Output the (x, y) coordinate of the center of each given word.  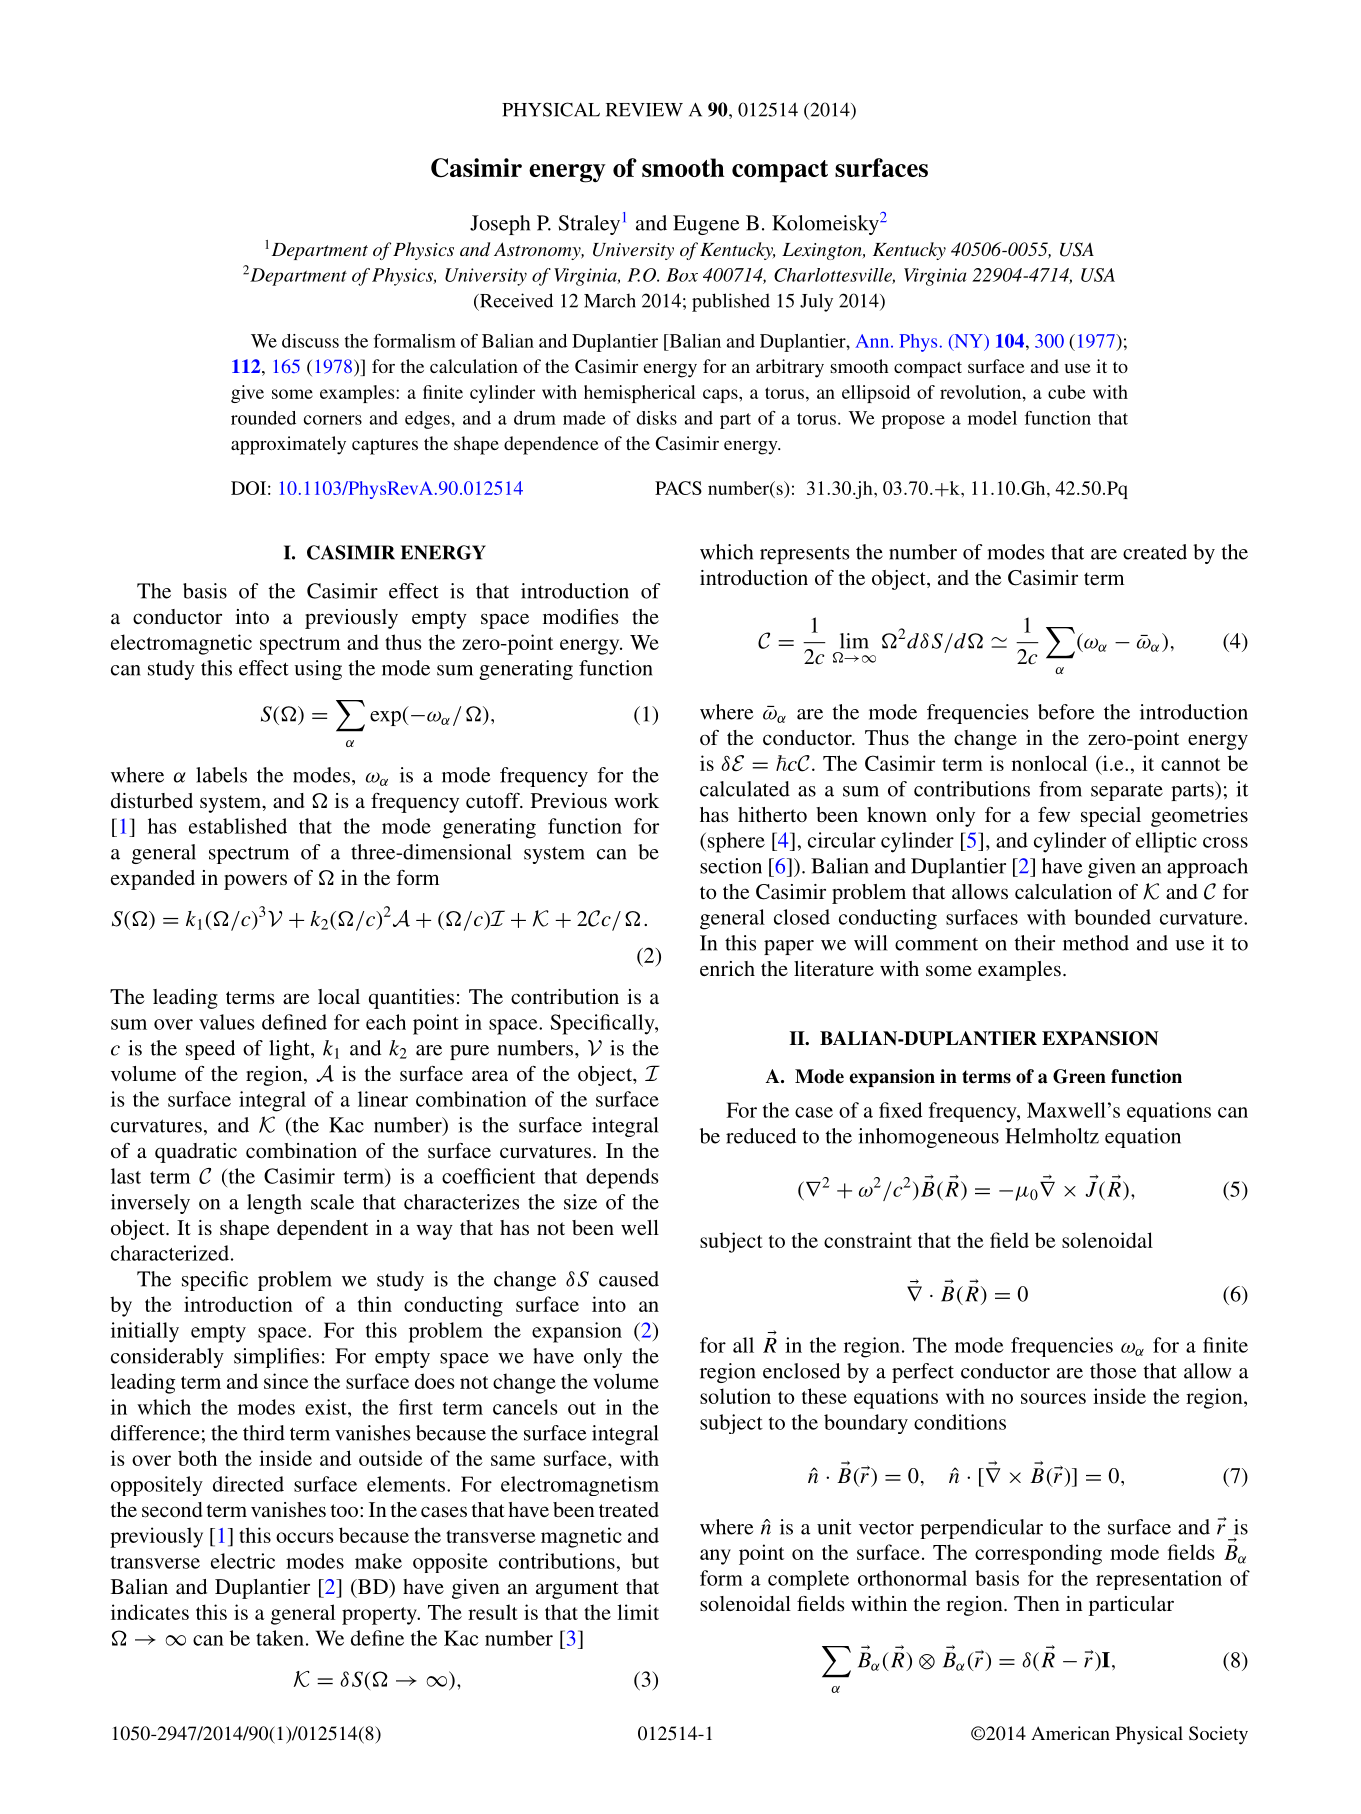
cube (1067, 392)
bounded (1112, 917)
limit (638, 1612)
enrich (727, 968)
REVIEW (644, 110)
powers (255, 882)
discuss (310, 341)
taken (280, 1638)
